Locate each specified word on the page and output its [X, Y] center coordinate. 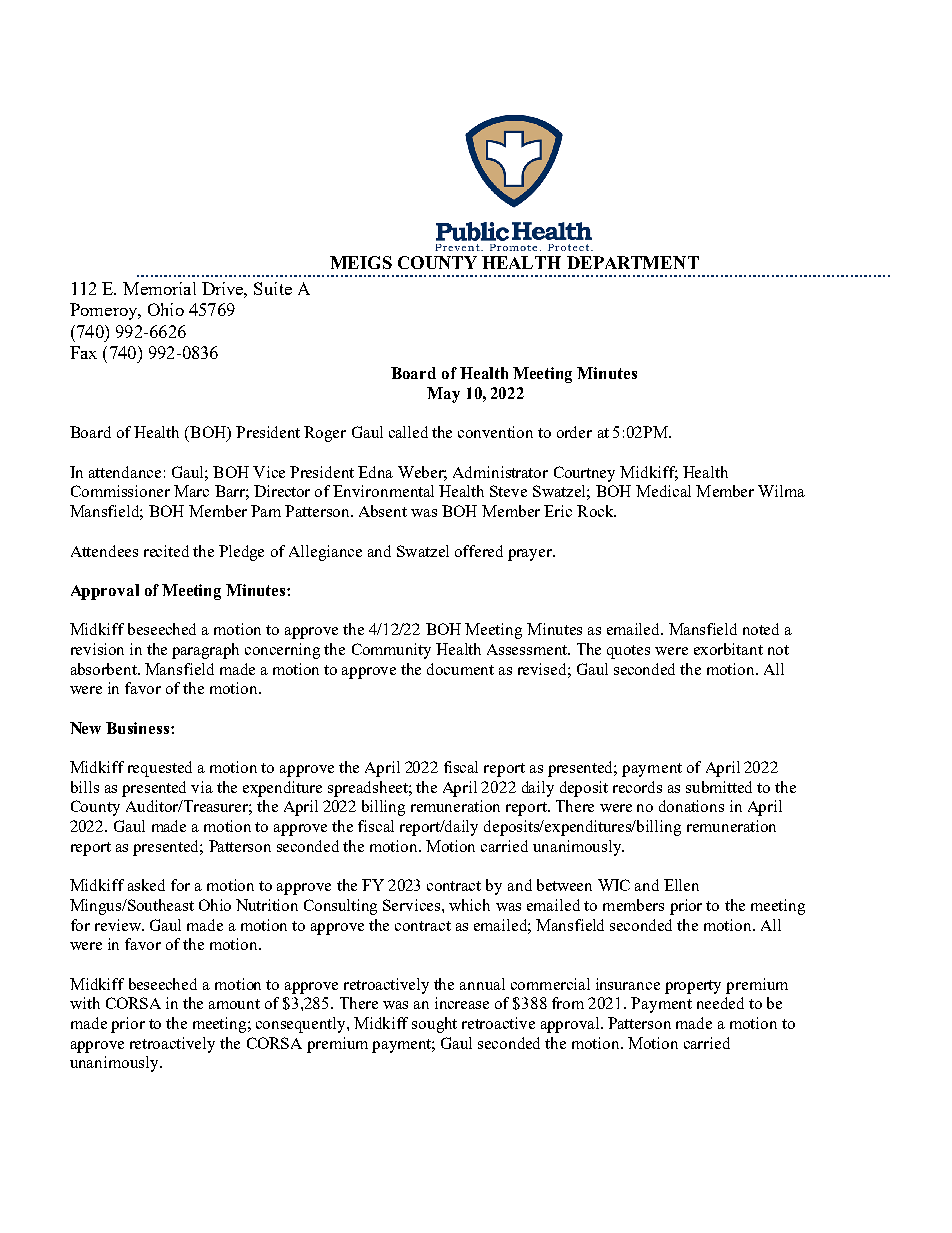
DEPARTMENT [633, 262]
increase [462, 1003]
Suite [273, 288]
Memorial [159, 288]
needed [720, 1003]
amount [234, 1004]
